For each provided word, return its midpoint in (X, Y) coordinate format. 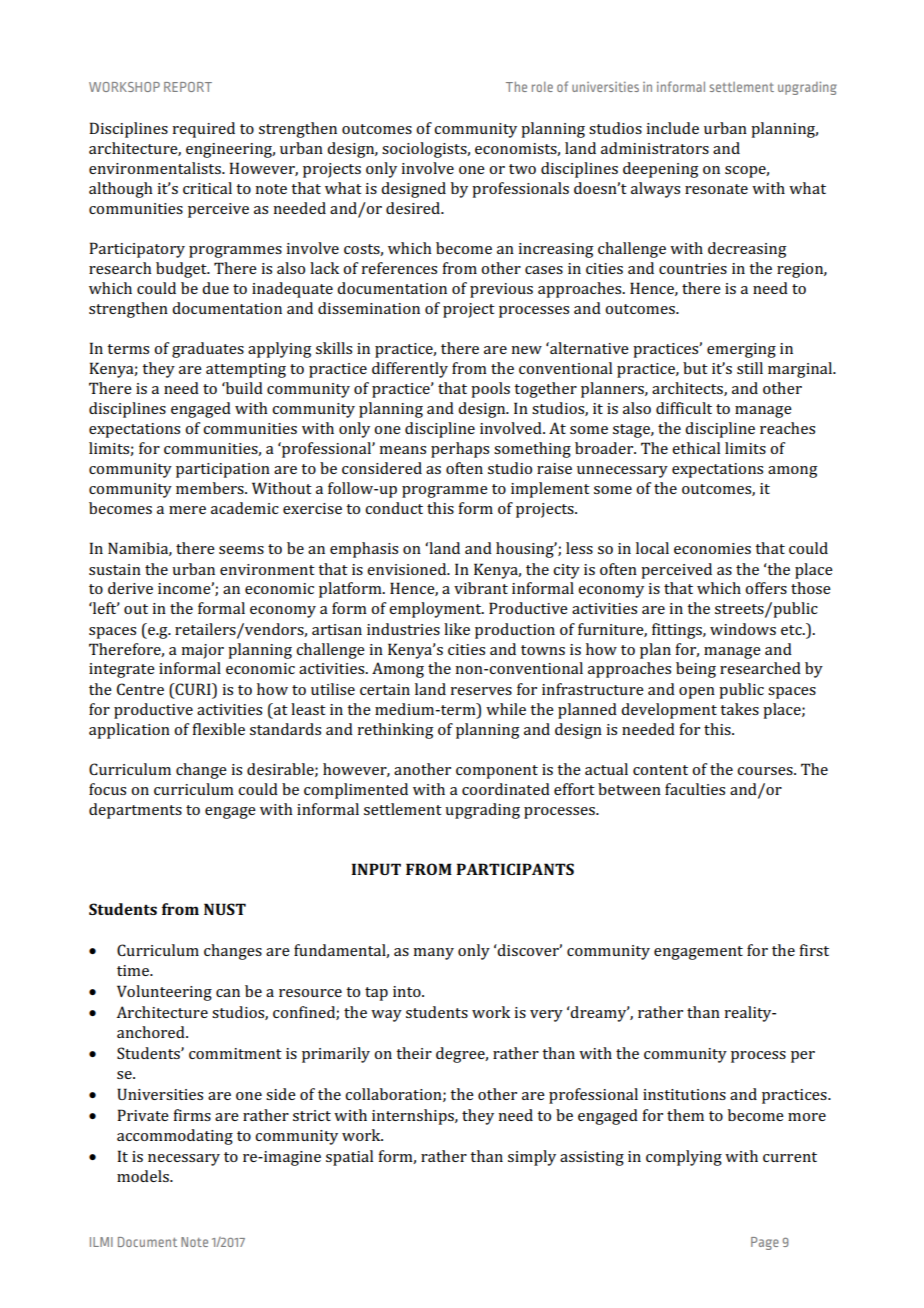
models (144, 1176)
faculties (695, 789)
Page (765, 1243)
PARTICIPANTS (515, 869)
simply (532, 1158)
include (672, 128)
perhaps (460, 450)
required (203, 130)
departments (135, 811)
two (522, 169)
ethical (696, 448)
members (211, 488)
